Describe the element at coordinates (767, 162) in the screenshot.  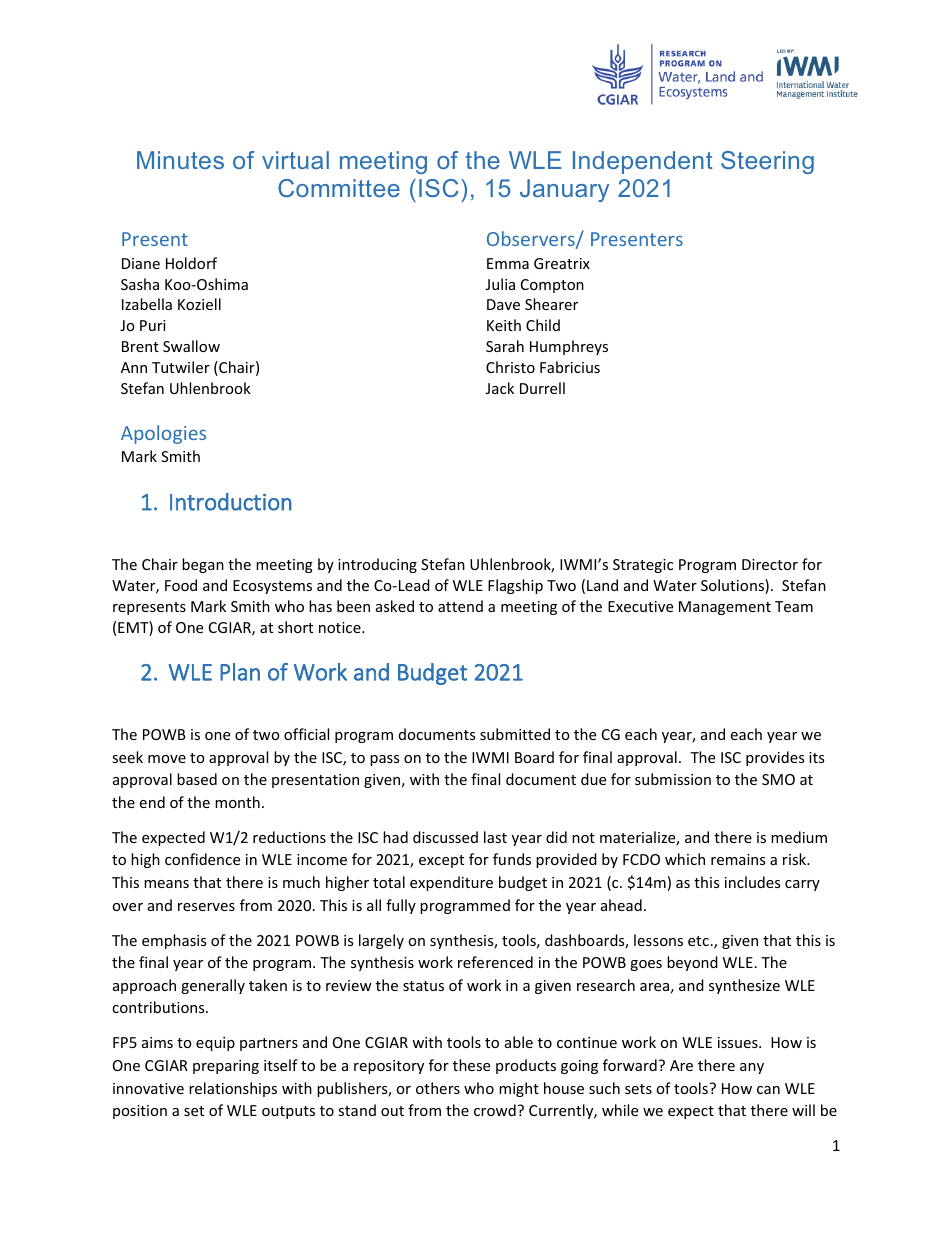
I see `Steering` at that location.
